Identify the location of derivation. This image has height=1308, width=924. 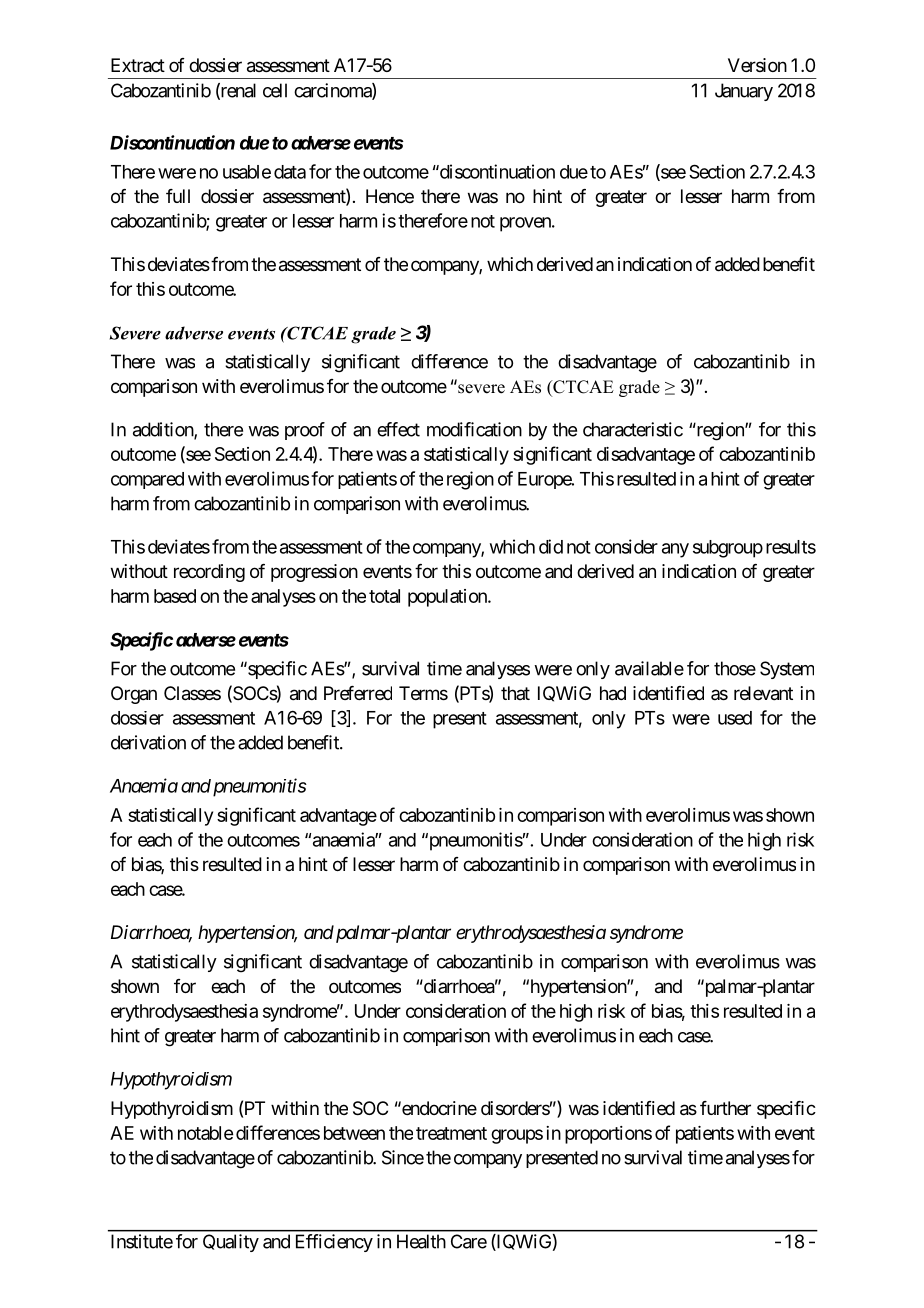
(148, 742).
